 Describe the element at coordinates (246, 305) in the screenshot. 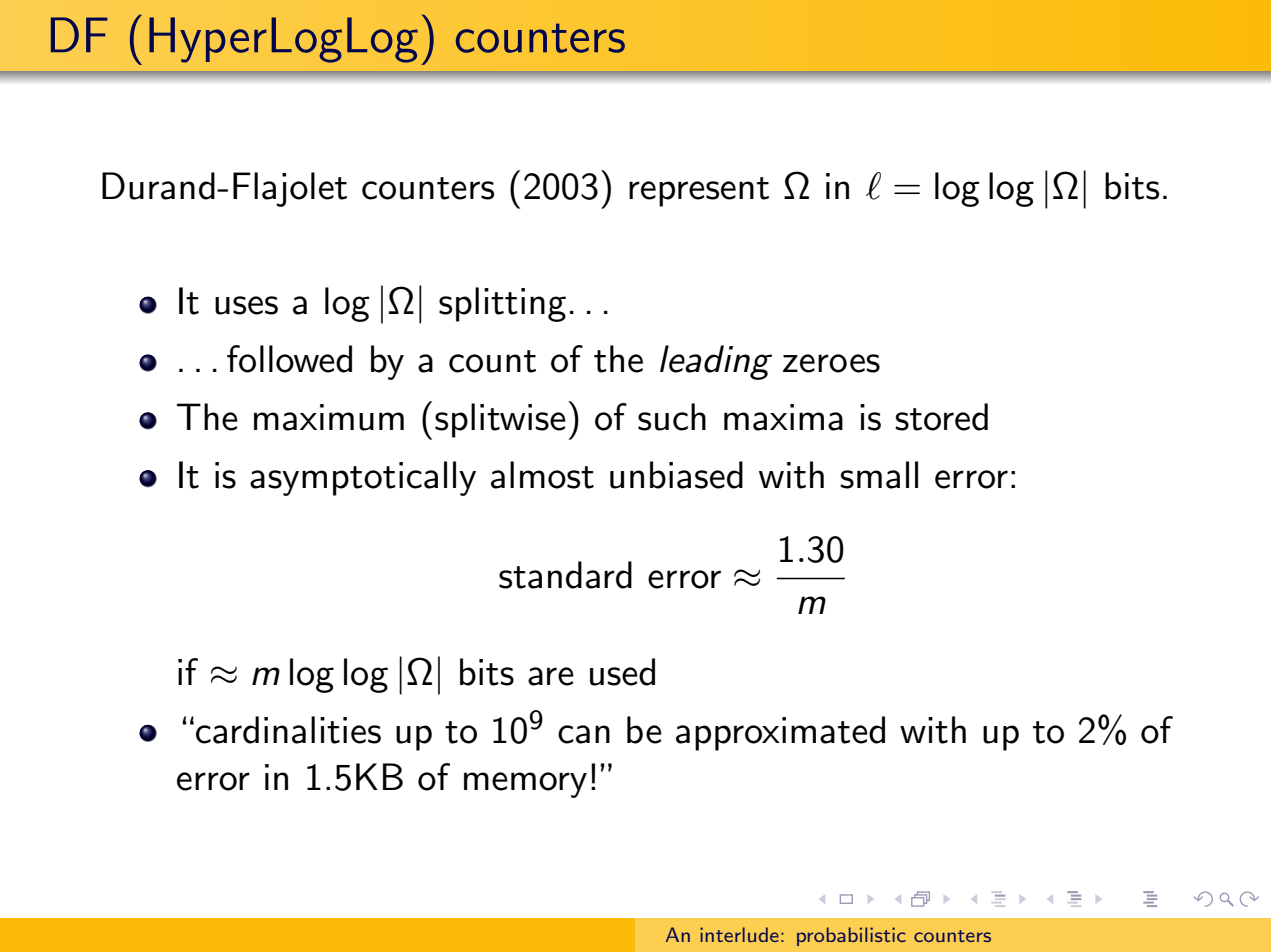

I see `uses` at that location.
